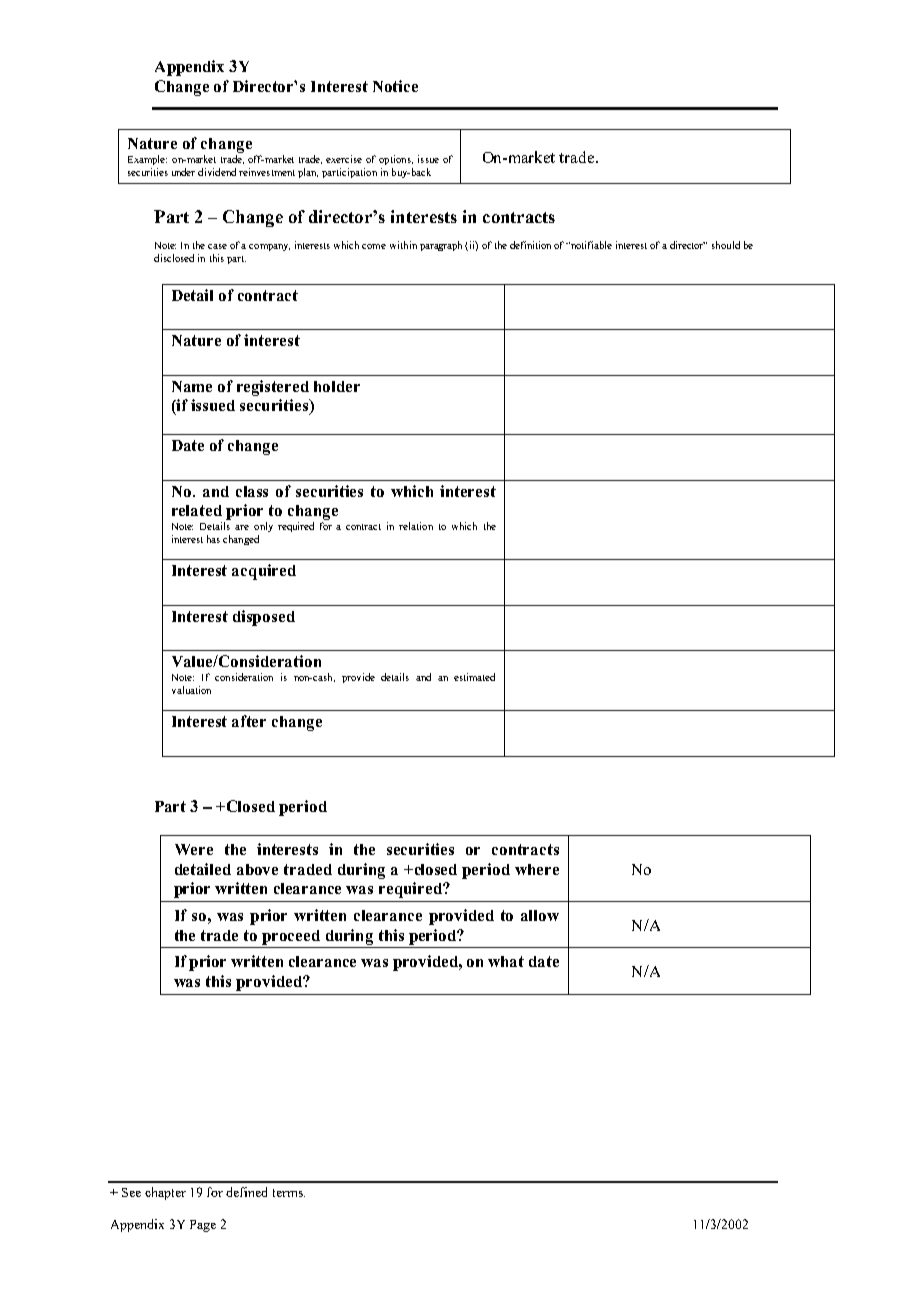 This screenshot has width=924, height=1308. What do you see at coordinates (191, 690) in the screenshot?
I see `valuation` at bounding box center [191, 690].
